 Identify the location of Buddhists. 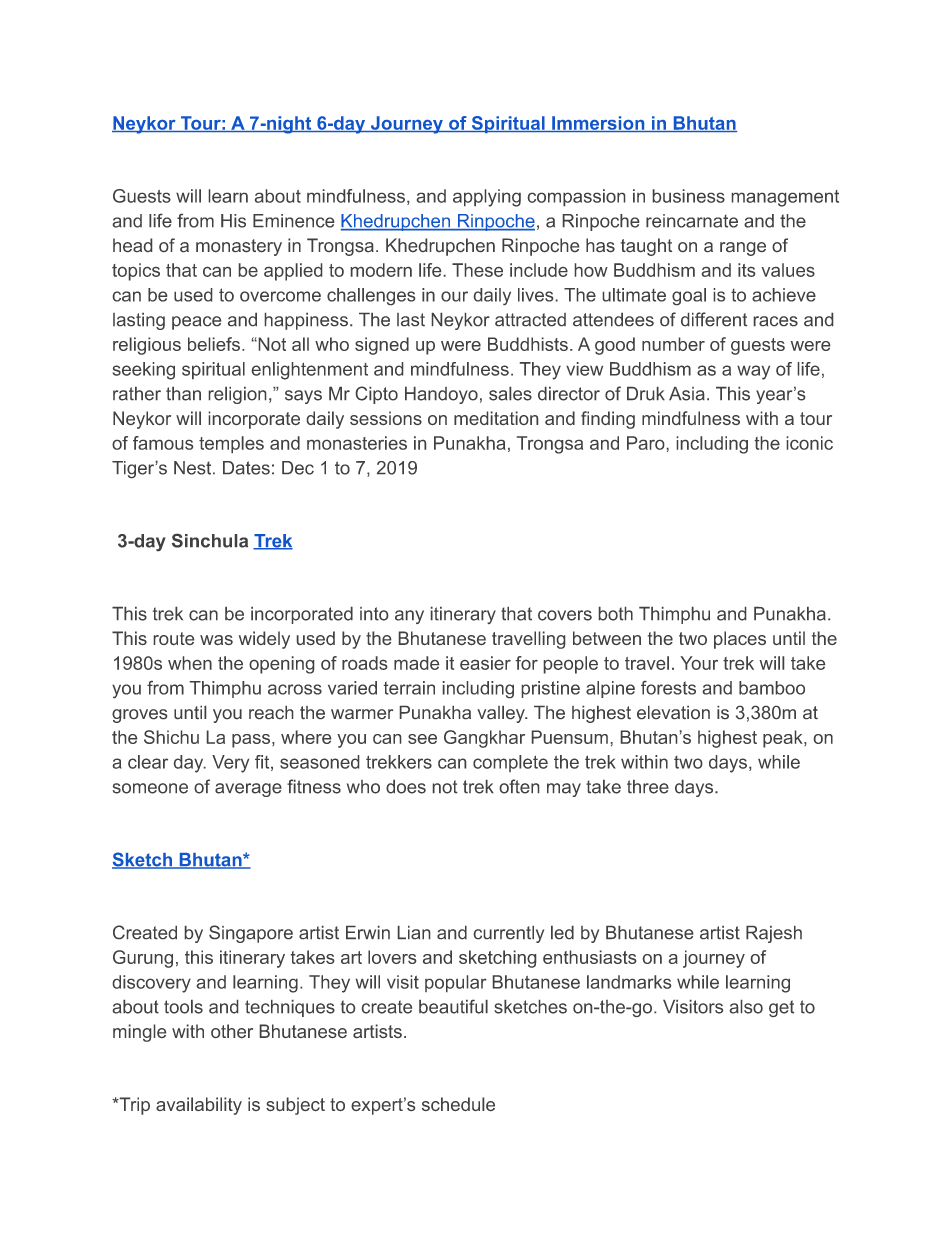
(528, 344).
